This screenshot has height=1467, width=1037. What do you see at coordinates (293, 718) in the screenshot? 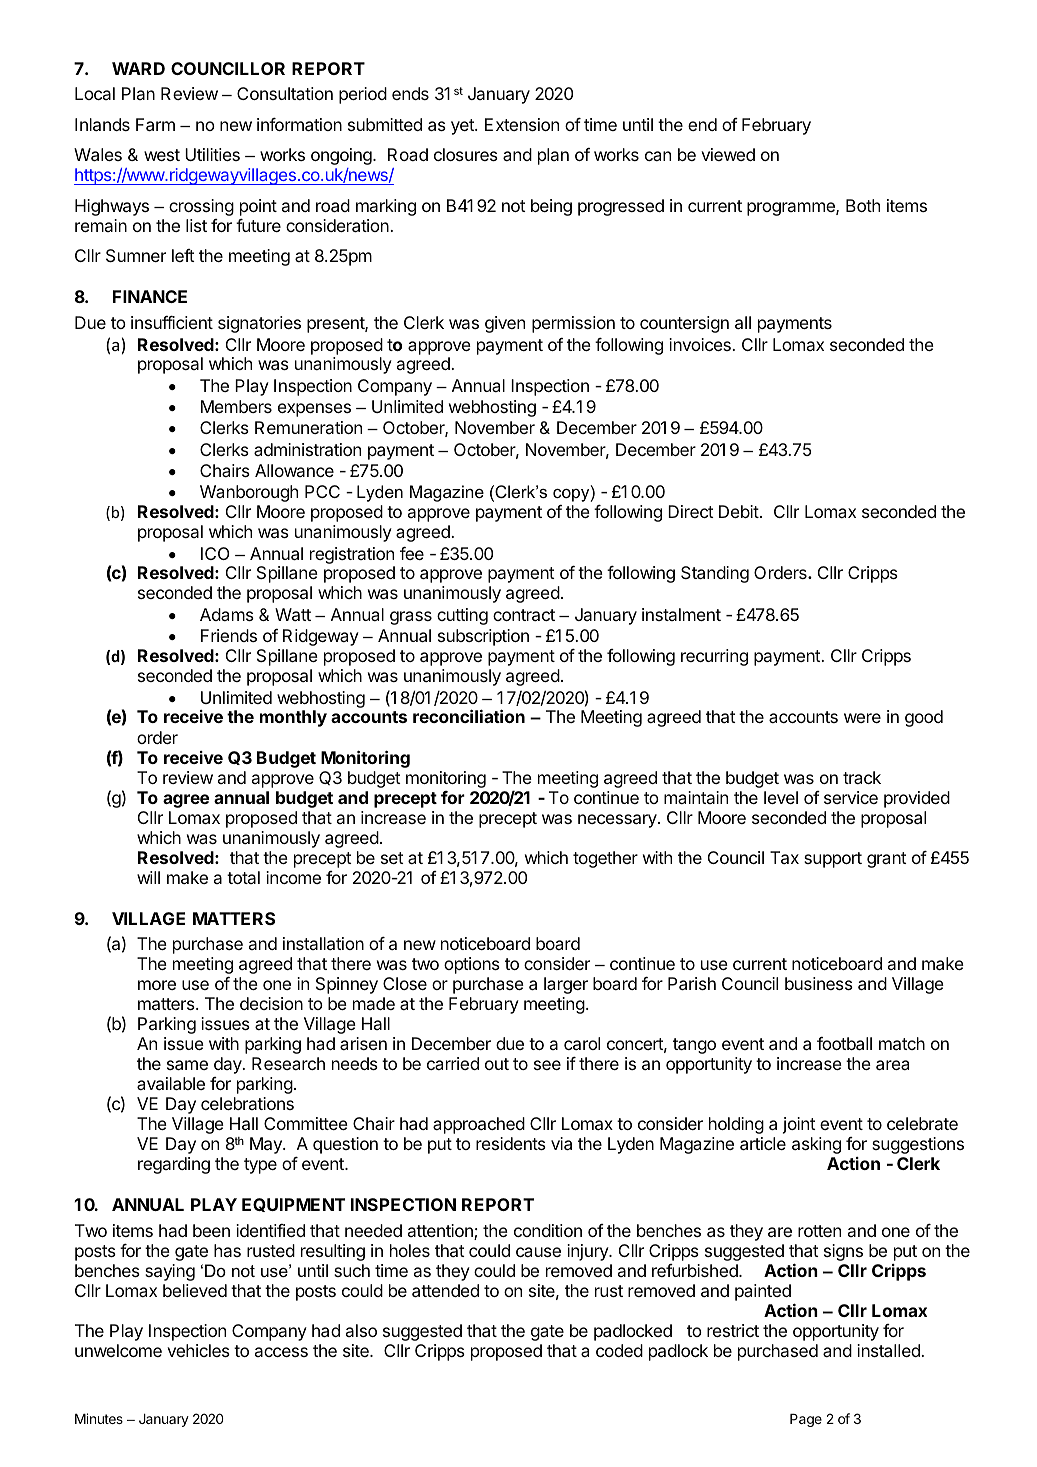
I see `monthly` at bounding box center [293, 718].
